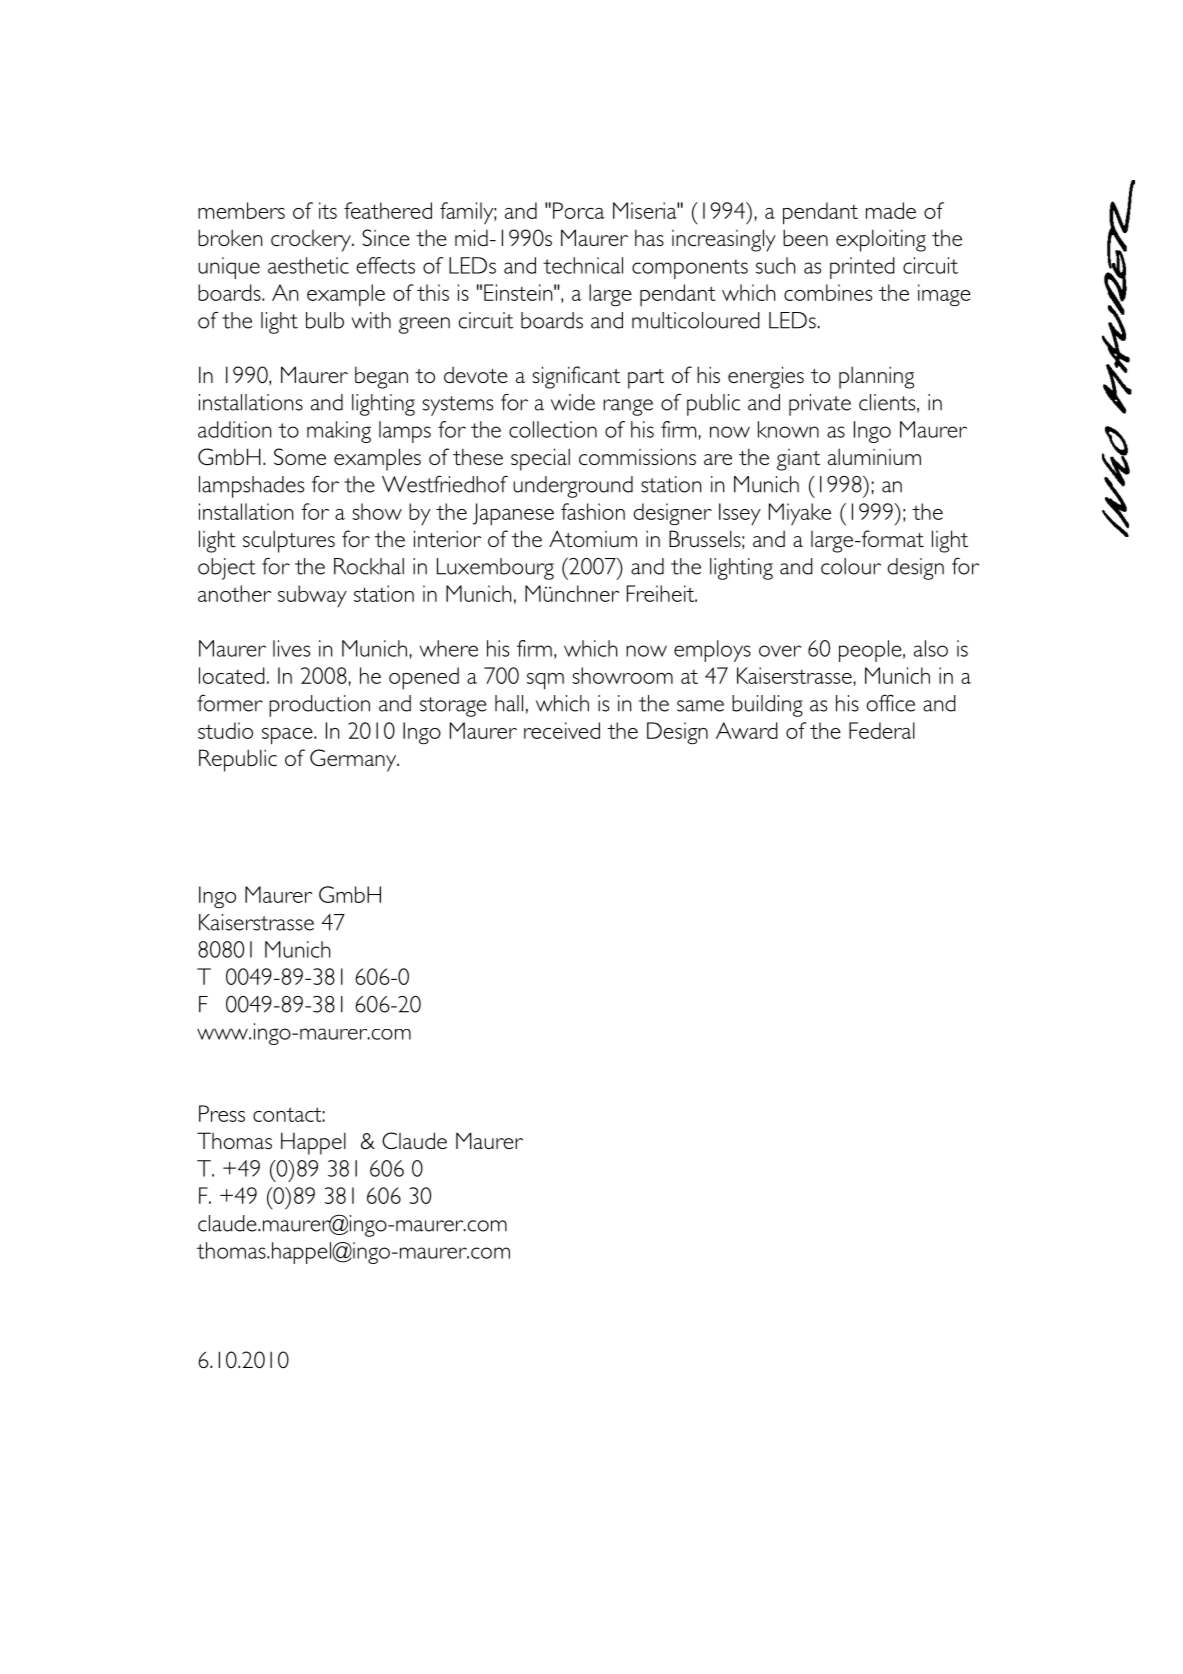  Describe the element at coordinates (593, 511) in the screenshot. I see `fashion` at that location.
